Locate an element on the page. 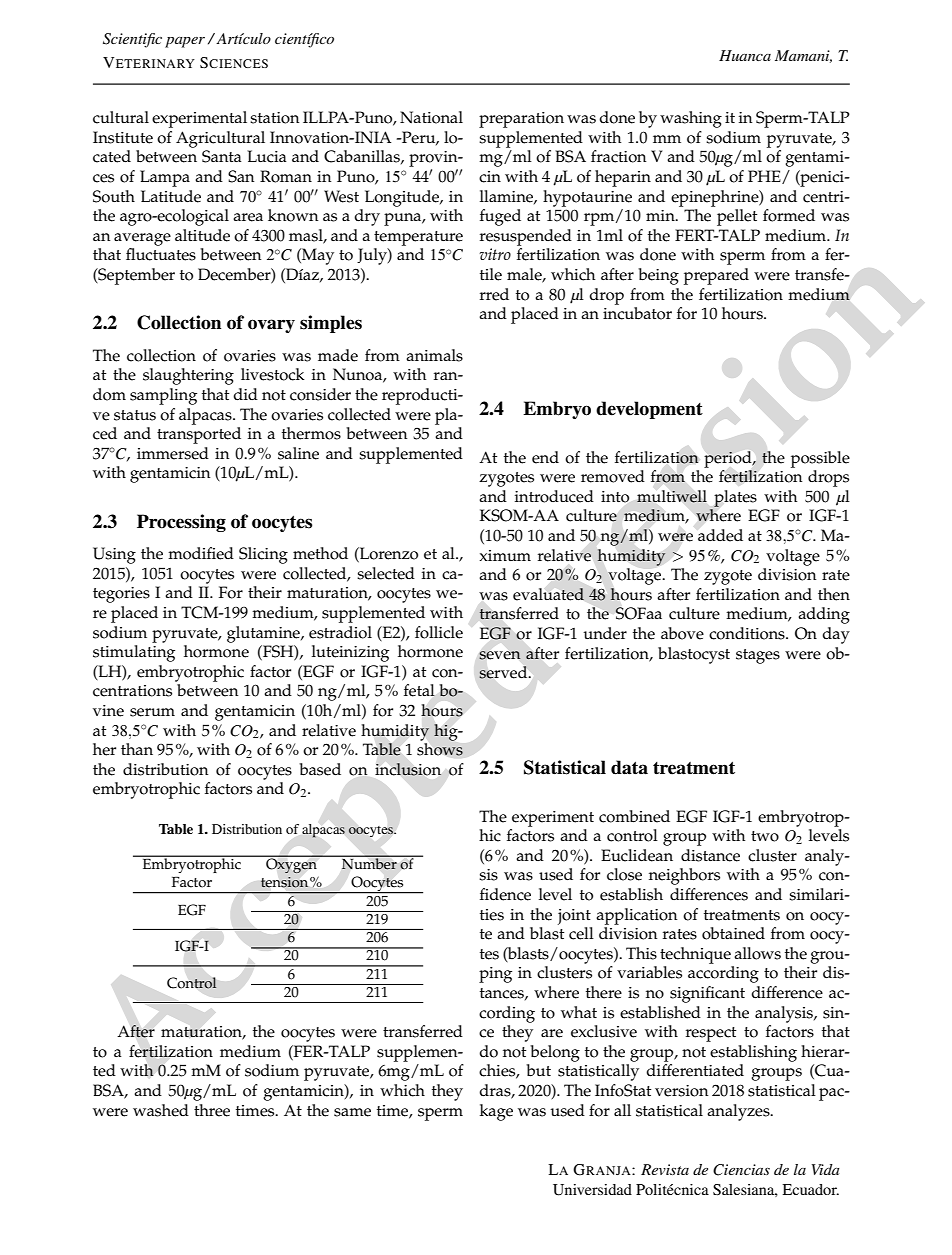 Image resolution: width=952 pixels, height=1255 pixels. washing is located at coordinates (691, 119).
